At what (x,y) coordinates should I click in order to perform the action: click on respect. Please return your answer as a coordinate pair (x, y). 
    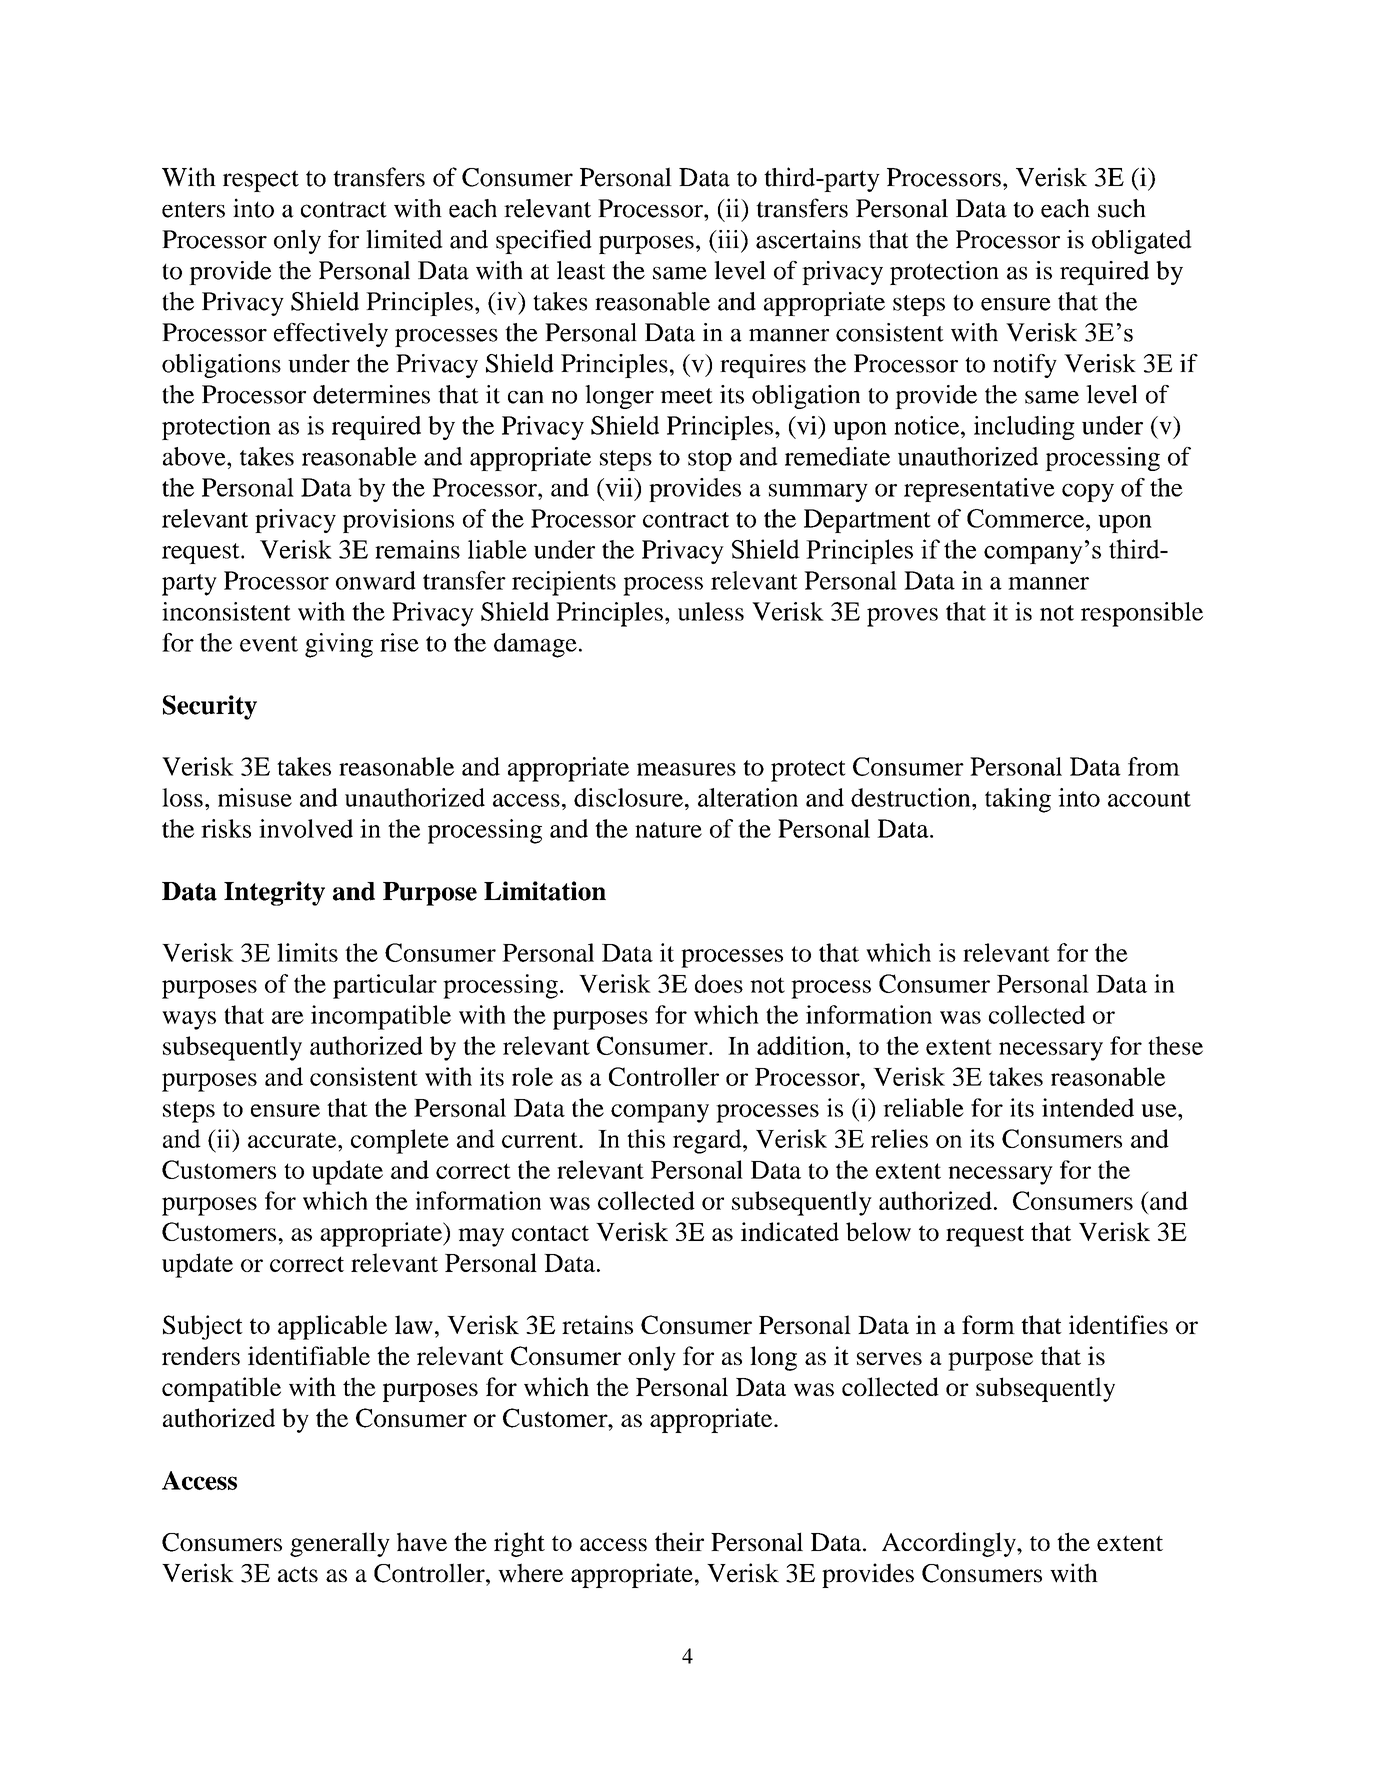
    Looking at the image, I should click on (261, 181).
